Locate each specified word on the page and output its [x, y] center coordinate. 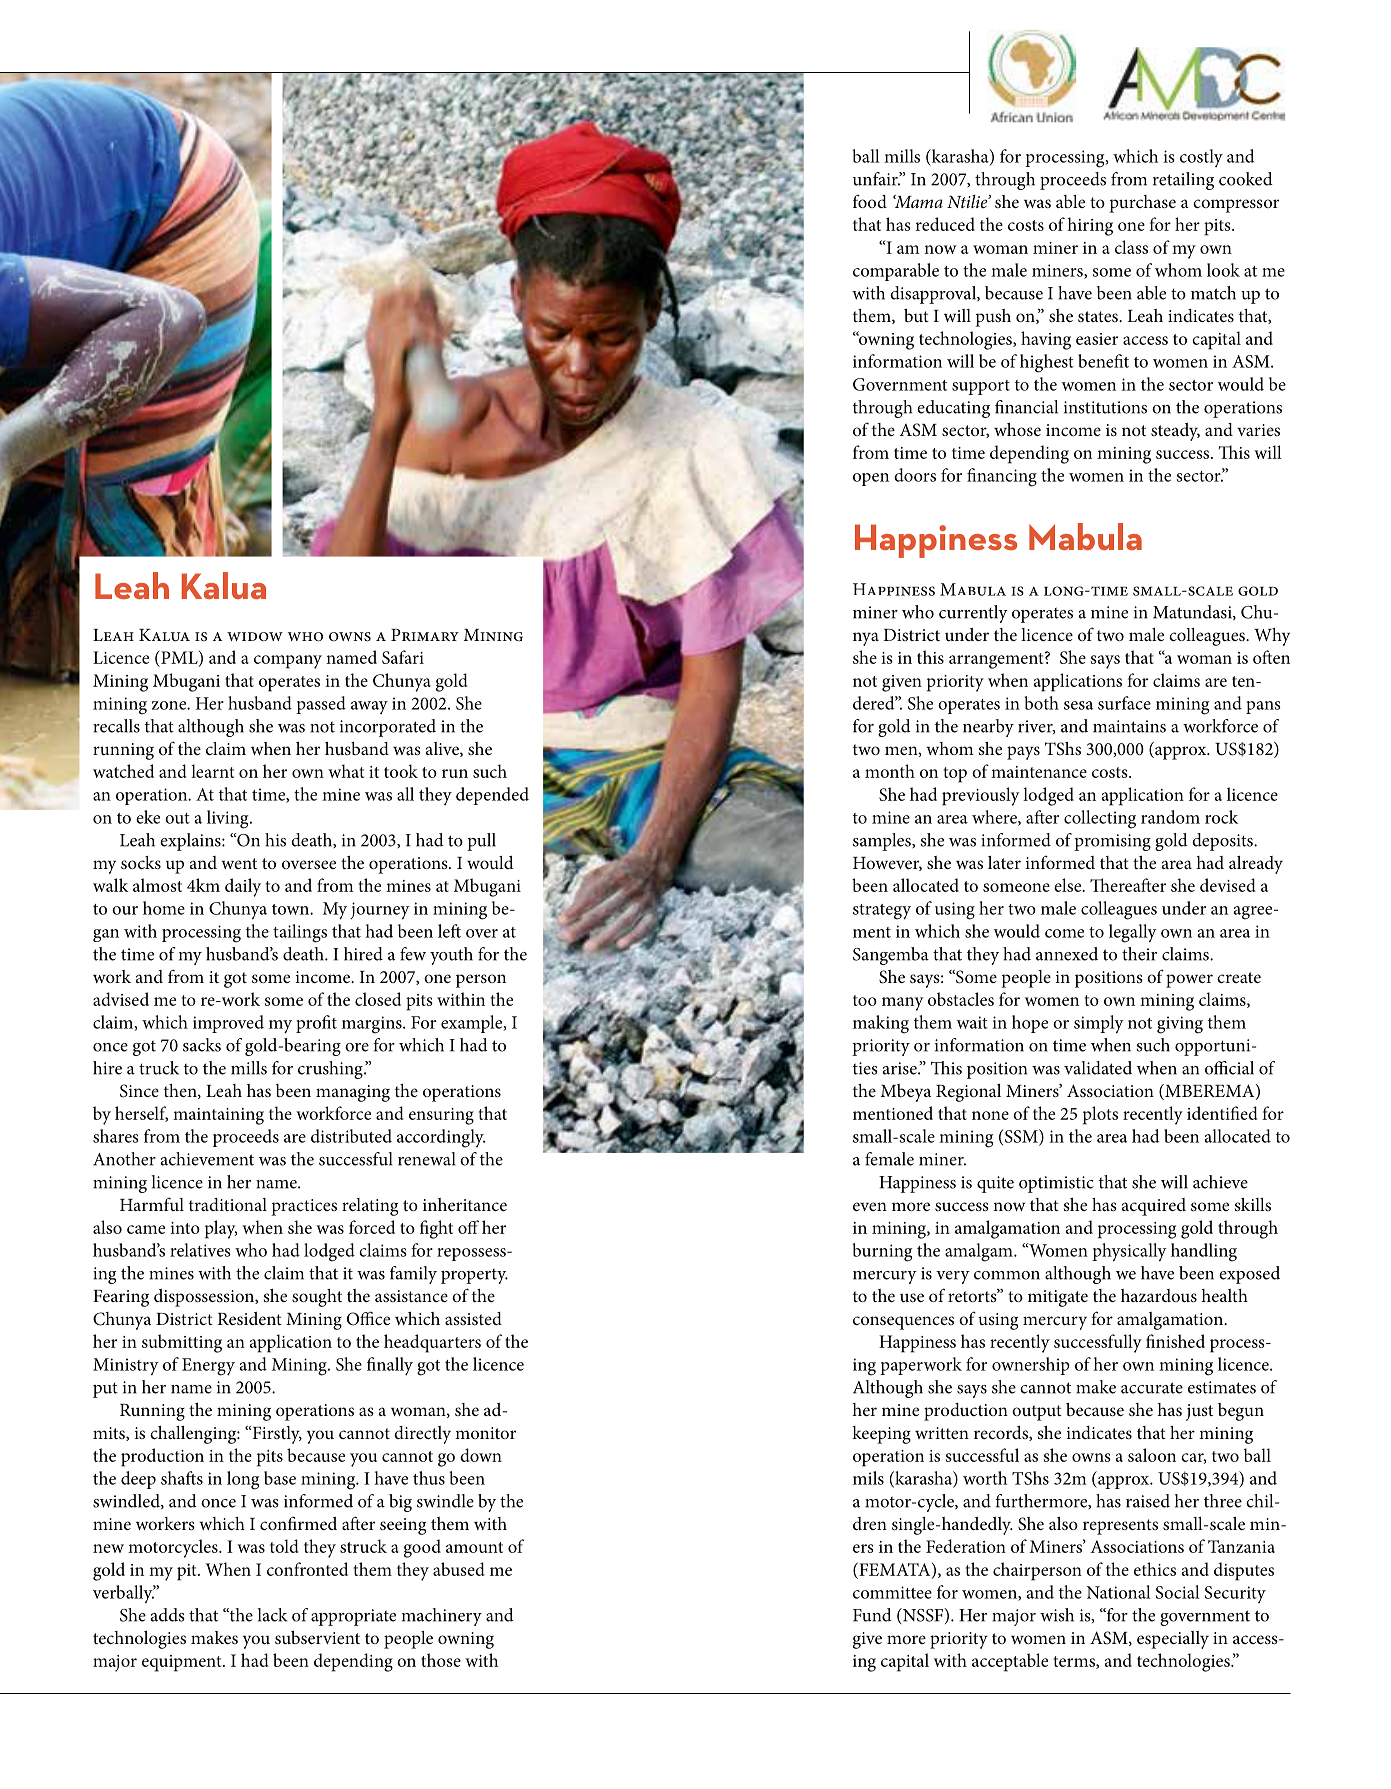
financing [1002, 477]
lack [272, 1615]
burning [882, 1252]
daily [243, 887]
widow [255, 637]
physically [1129, 1252]
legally [1133, 933]
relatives [200, 1250]
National [1118, 1592]
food [870, 201]
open [871, 479]
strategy [882, 912]
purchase [1142, 204]
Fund [872, 1615]
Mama [918, 201]
